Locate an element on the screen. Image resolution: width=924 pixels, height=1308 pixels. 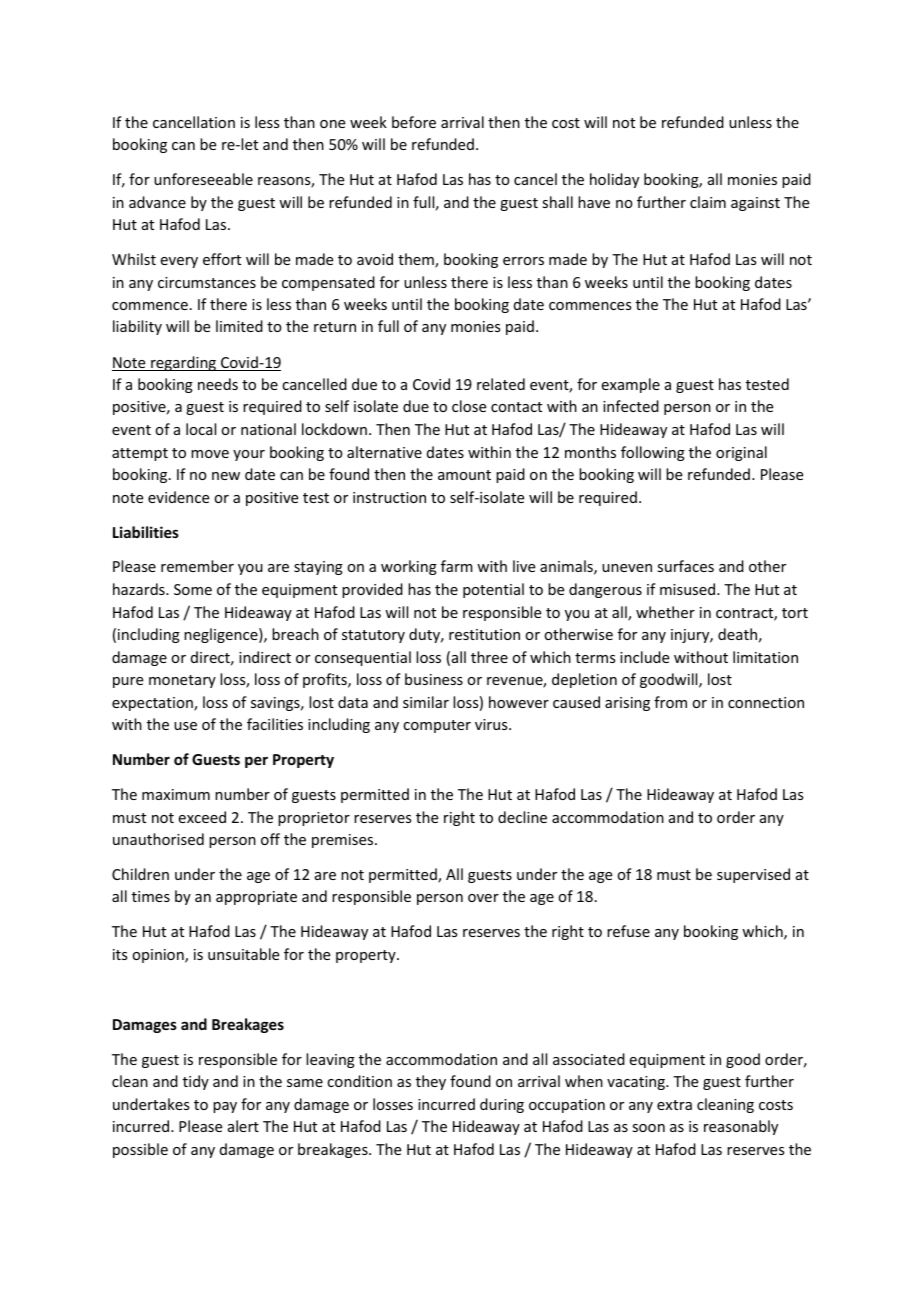
exceed is located at coordinates (202, 817).
